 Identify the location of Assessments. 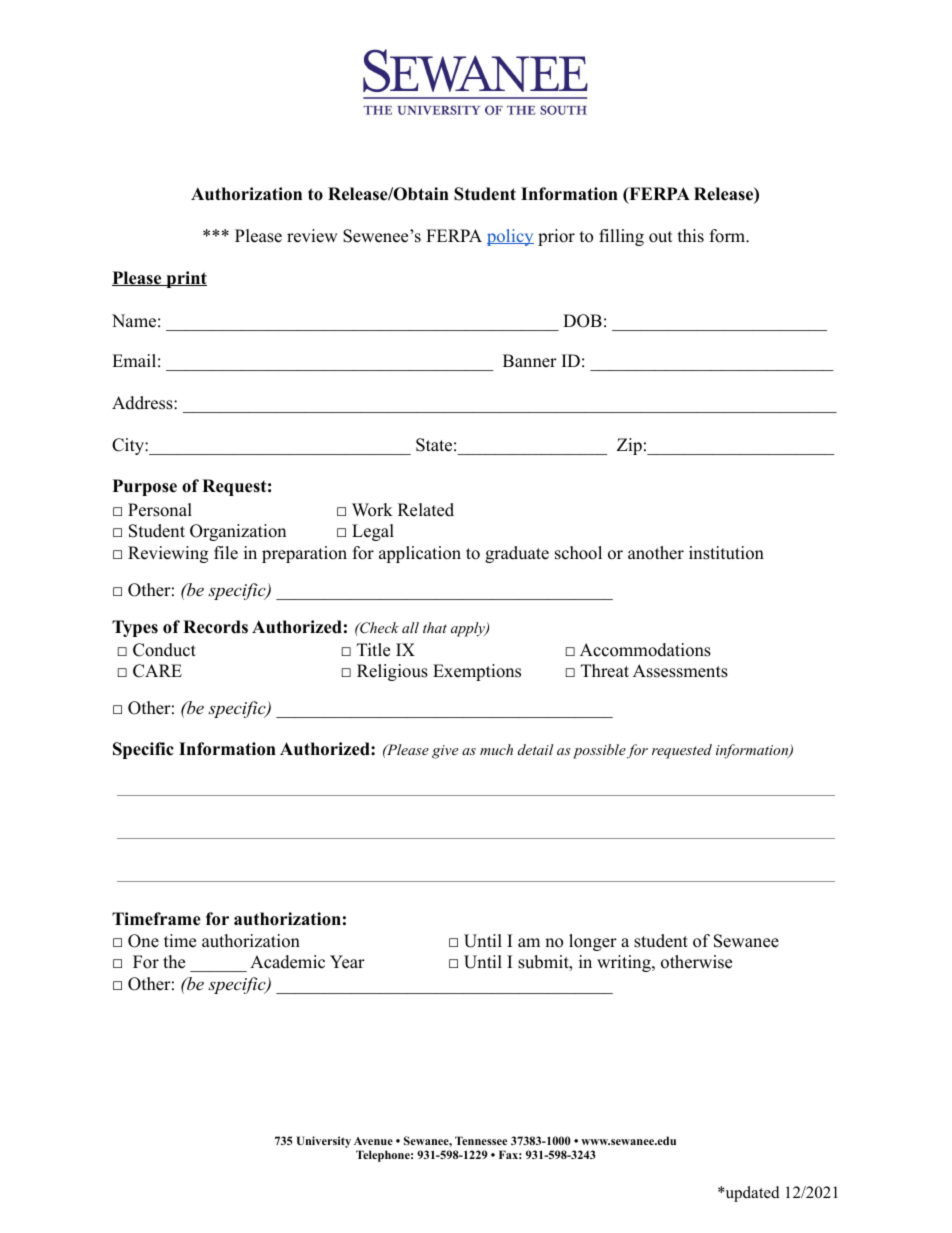
(680, 671).
